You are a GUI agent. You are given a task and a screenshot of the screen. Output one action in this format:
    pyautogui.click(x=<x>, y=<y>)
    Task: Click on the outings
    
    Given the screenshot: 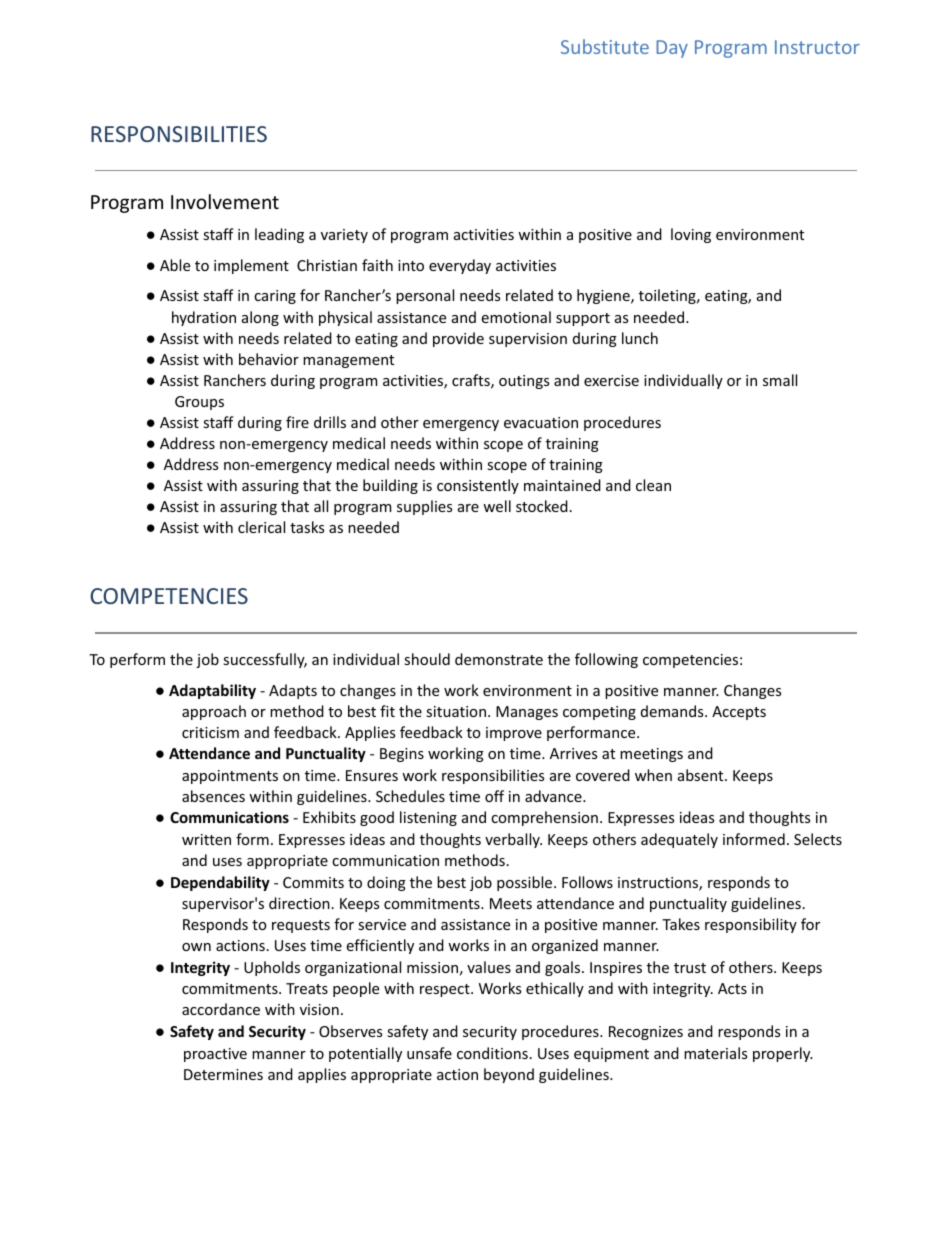 What is the action you would take?
    pyautogui.click(x=524, y=382)
